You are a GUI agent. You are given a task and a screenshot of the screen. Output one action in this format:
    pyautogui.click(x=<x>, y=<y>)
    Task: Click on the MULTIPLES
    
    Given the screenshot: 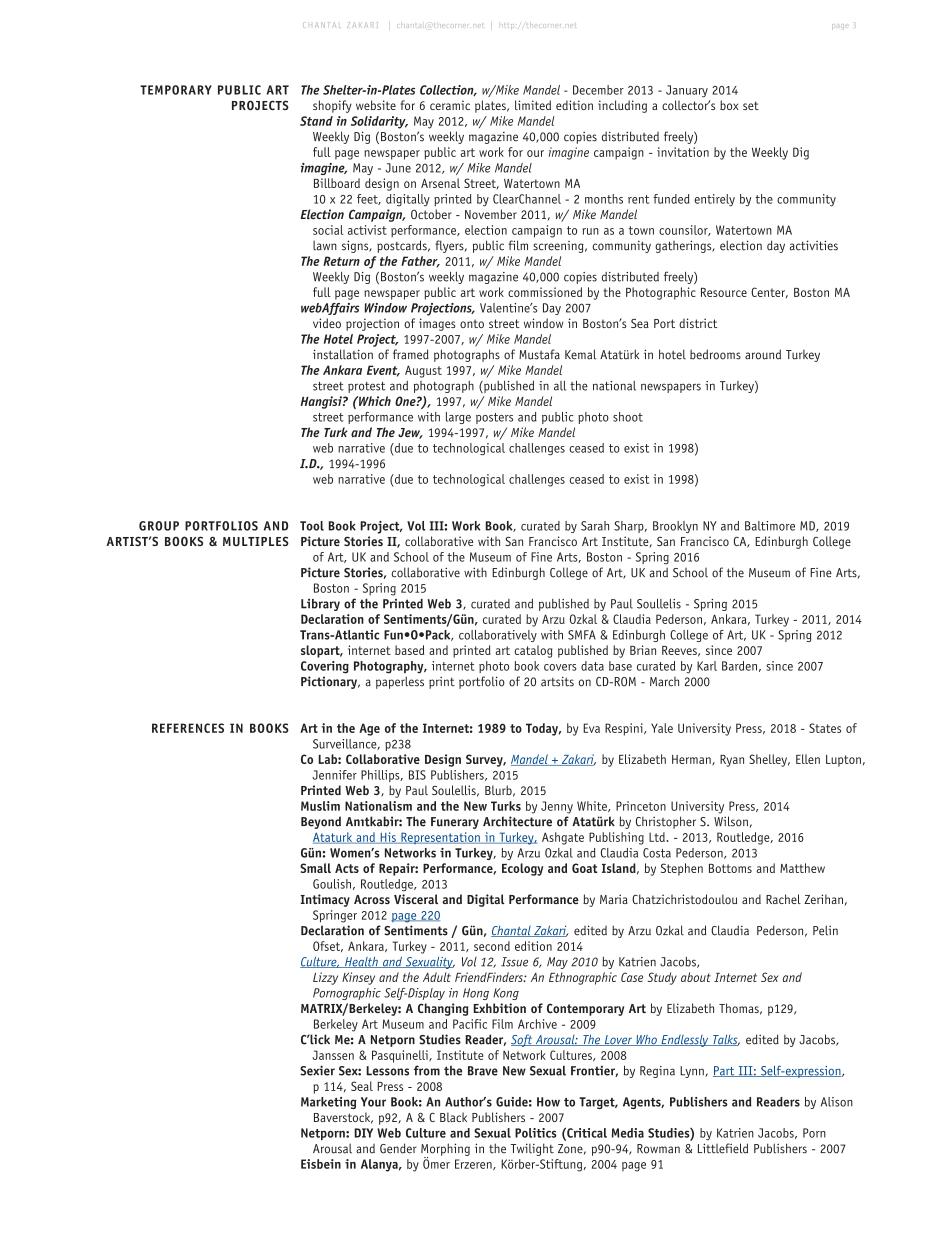 What is the action you would take?
    pyautogui.click(x=256, y=541)
